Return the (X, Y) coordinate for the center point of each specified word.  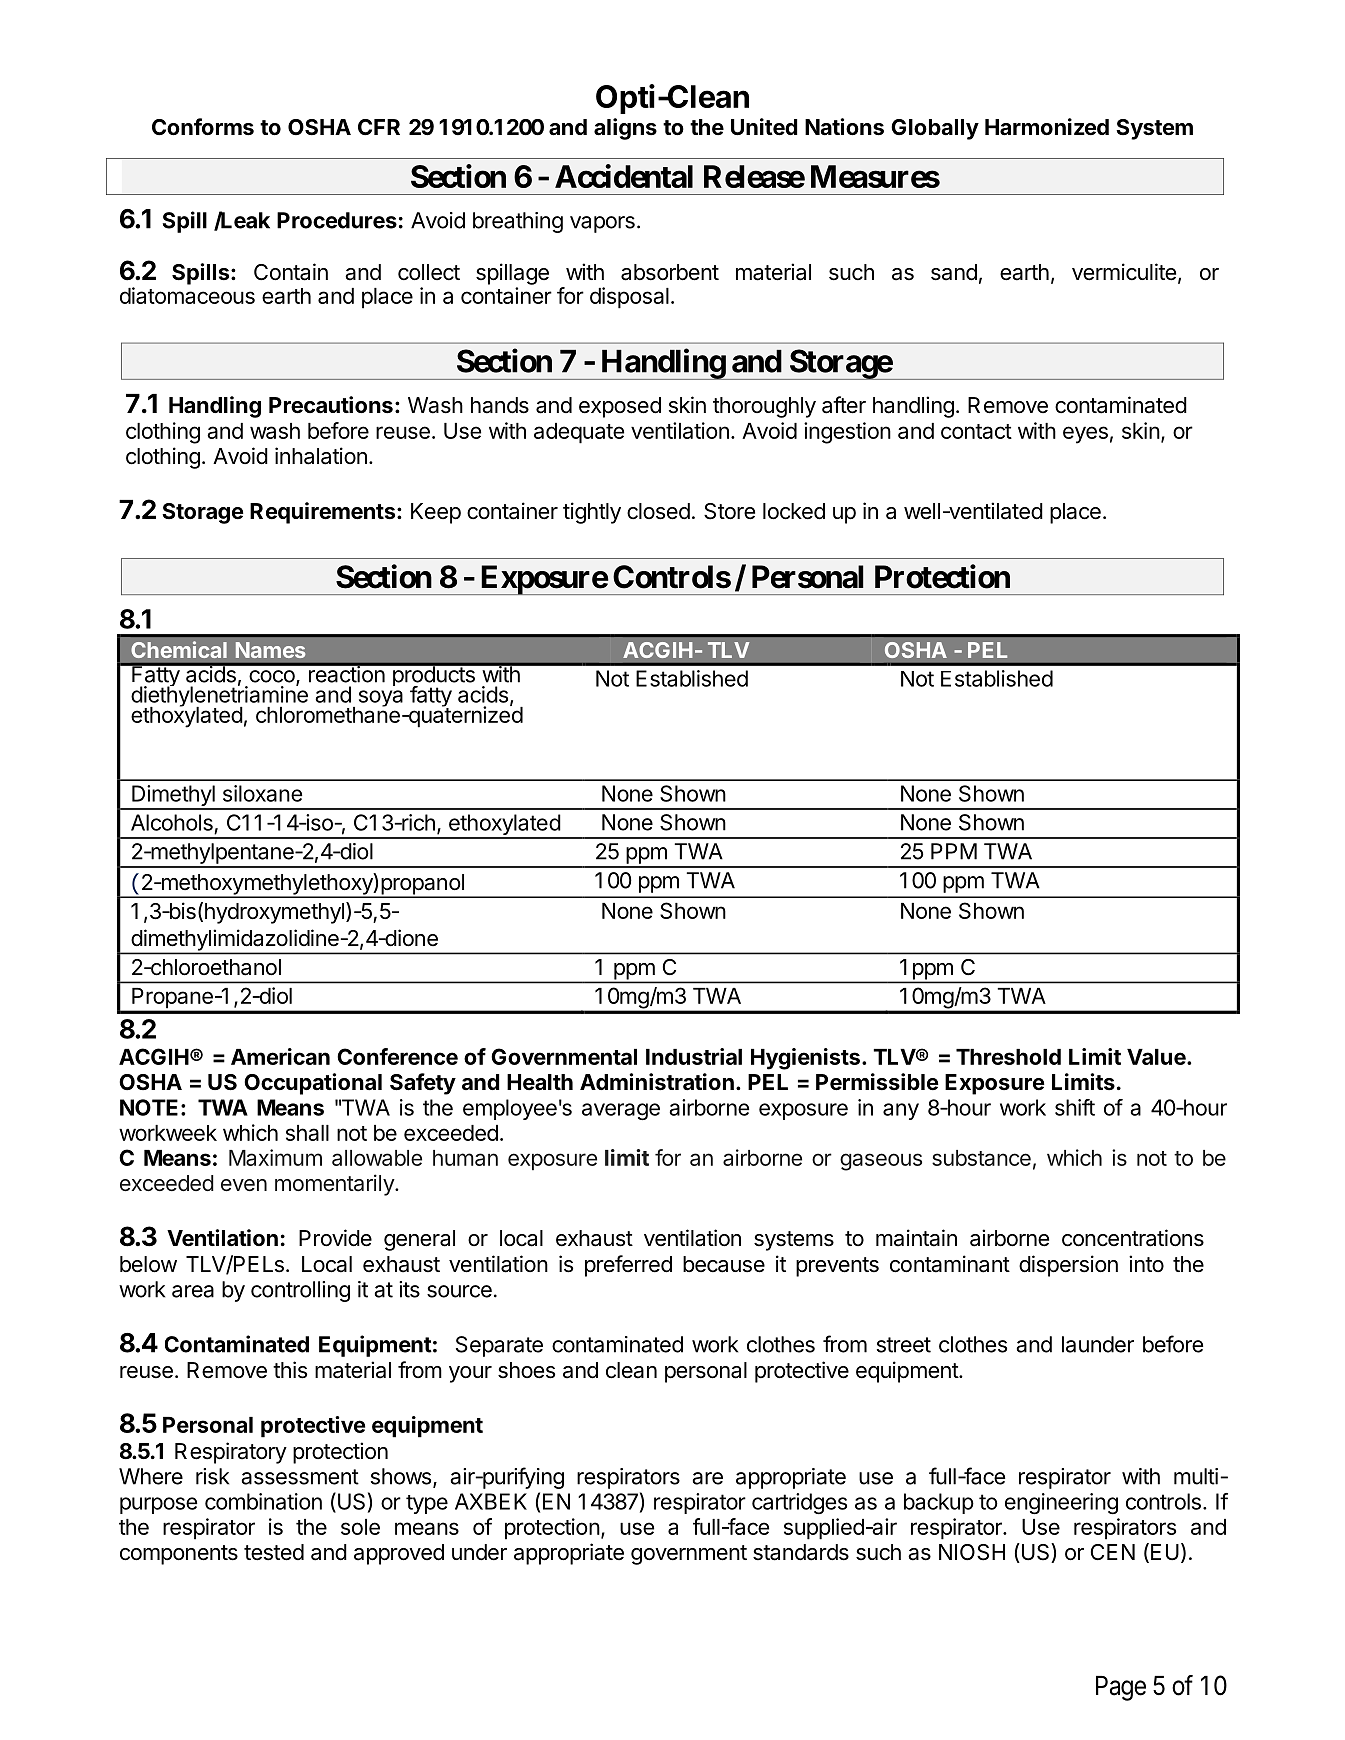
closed (658, 511)
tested (274, 1552)
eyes (1085, 435)
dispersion (1068, 1266)
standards (801, 1552)
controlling (300, 1291)
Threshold (1008, 1057)
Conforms (203, 127)
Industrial (694, 1056)
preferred (628, 1266)
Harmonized (1047, 127)
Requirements (324, 513)
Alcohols (172, 822)
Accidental (624, 176)
